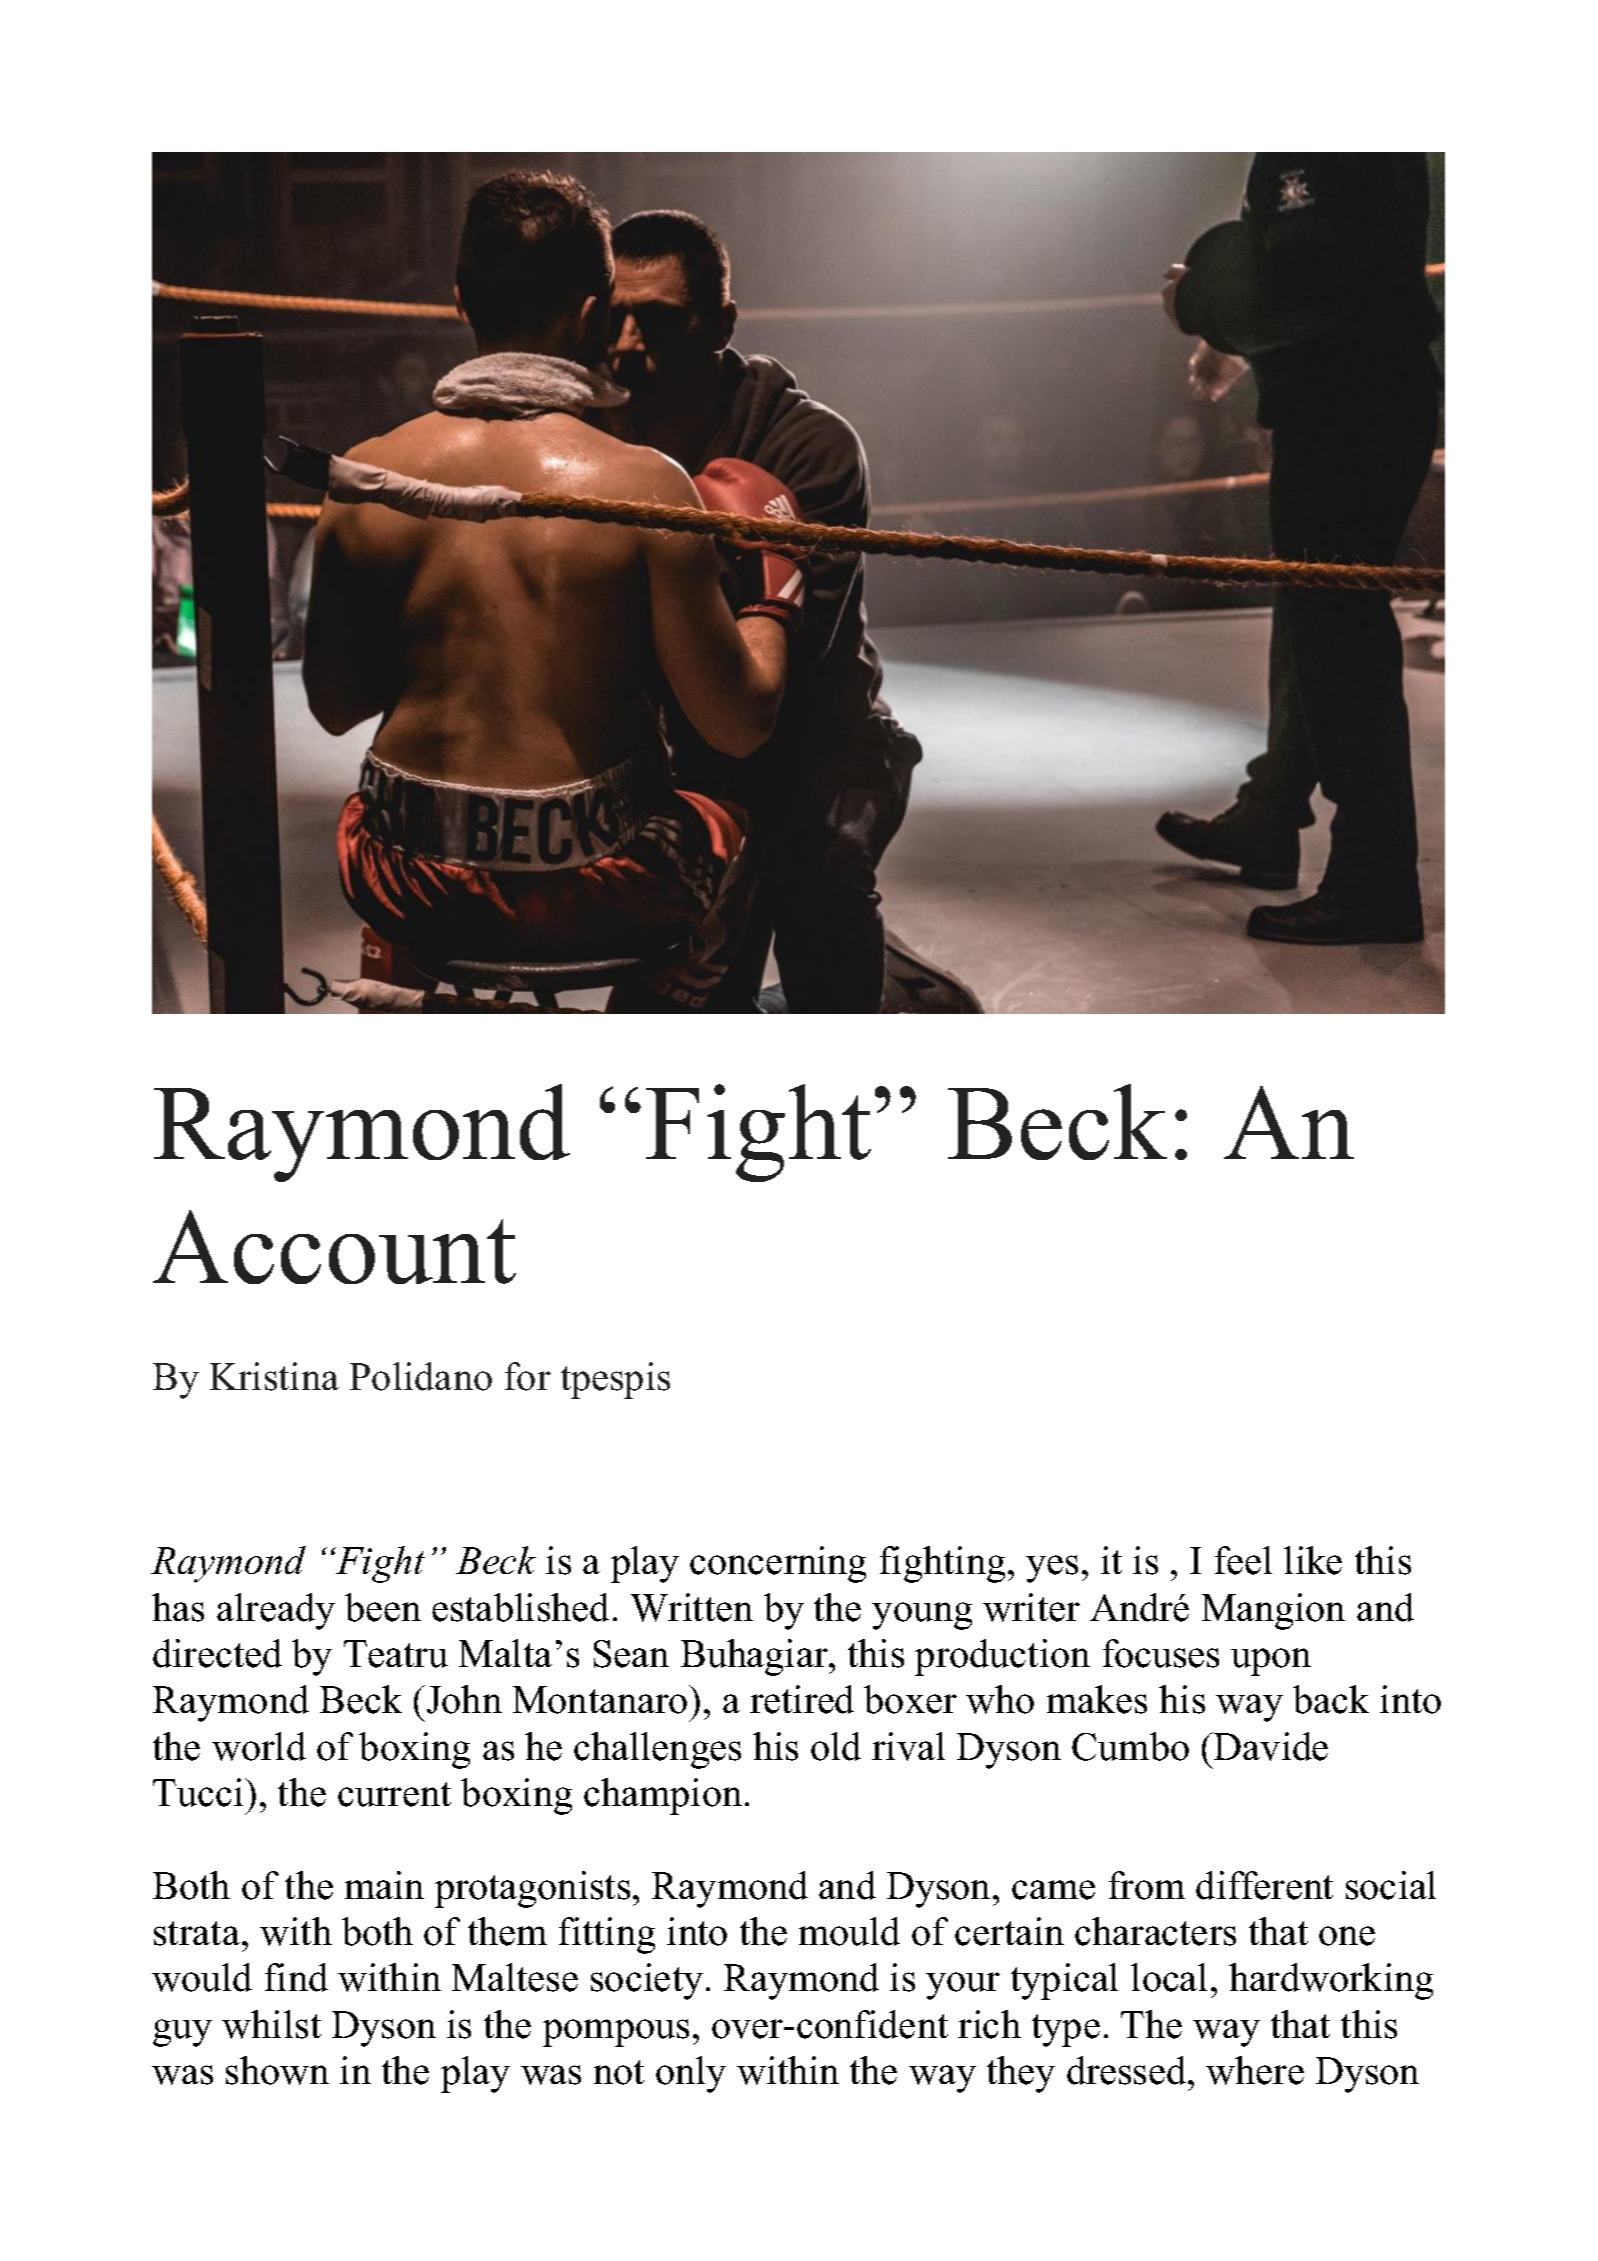 The image size is (1598, 2261). I want to click on shown, so click(277, 2070).
